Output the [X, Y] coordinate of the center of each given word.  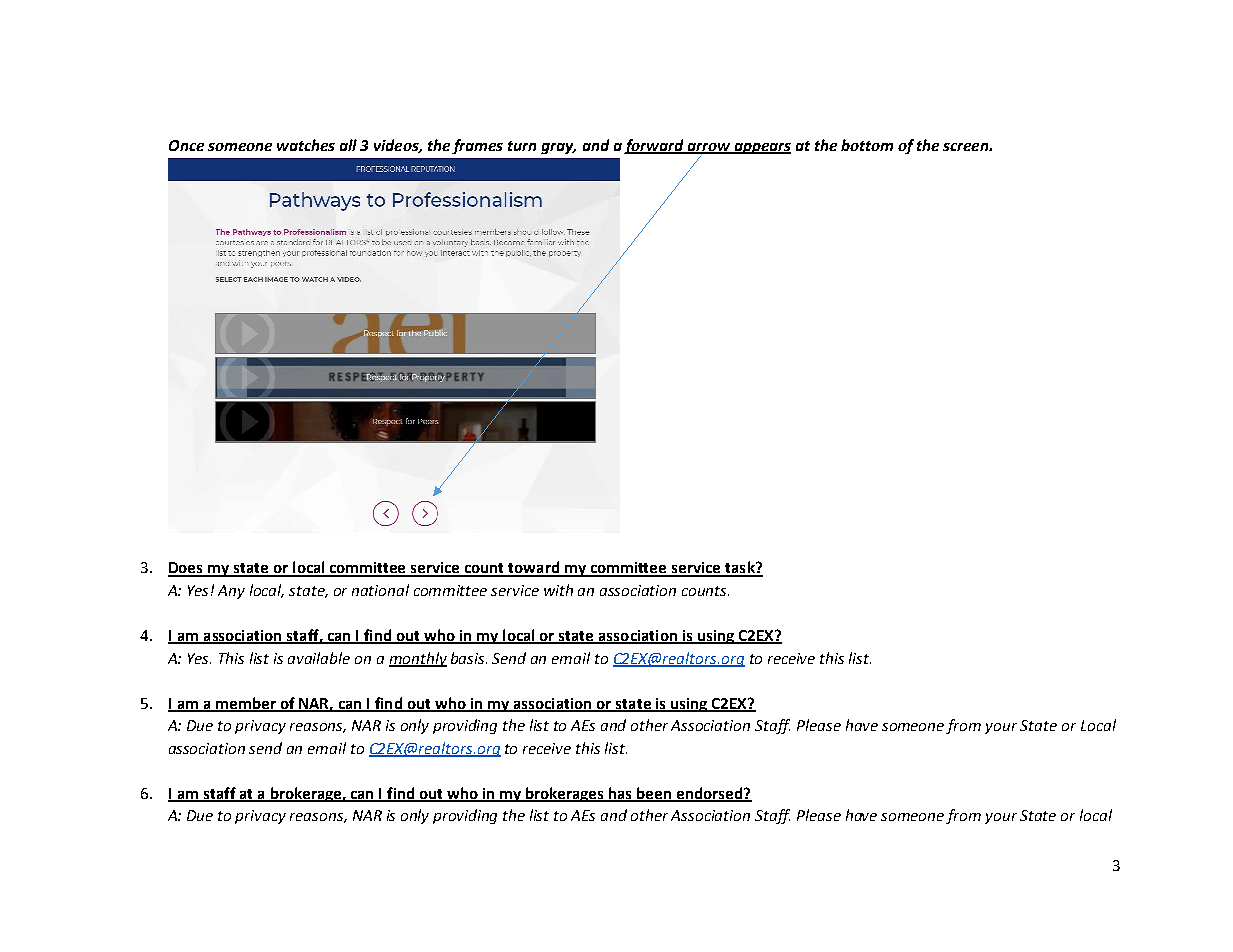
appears [761, 148]
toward [534, 568]
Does [187, 569]
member [246, 704]
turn [522, 146]
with [558, 590]
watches [306, 145]
